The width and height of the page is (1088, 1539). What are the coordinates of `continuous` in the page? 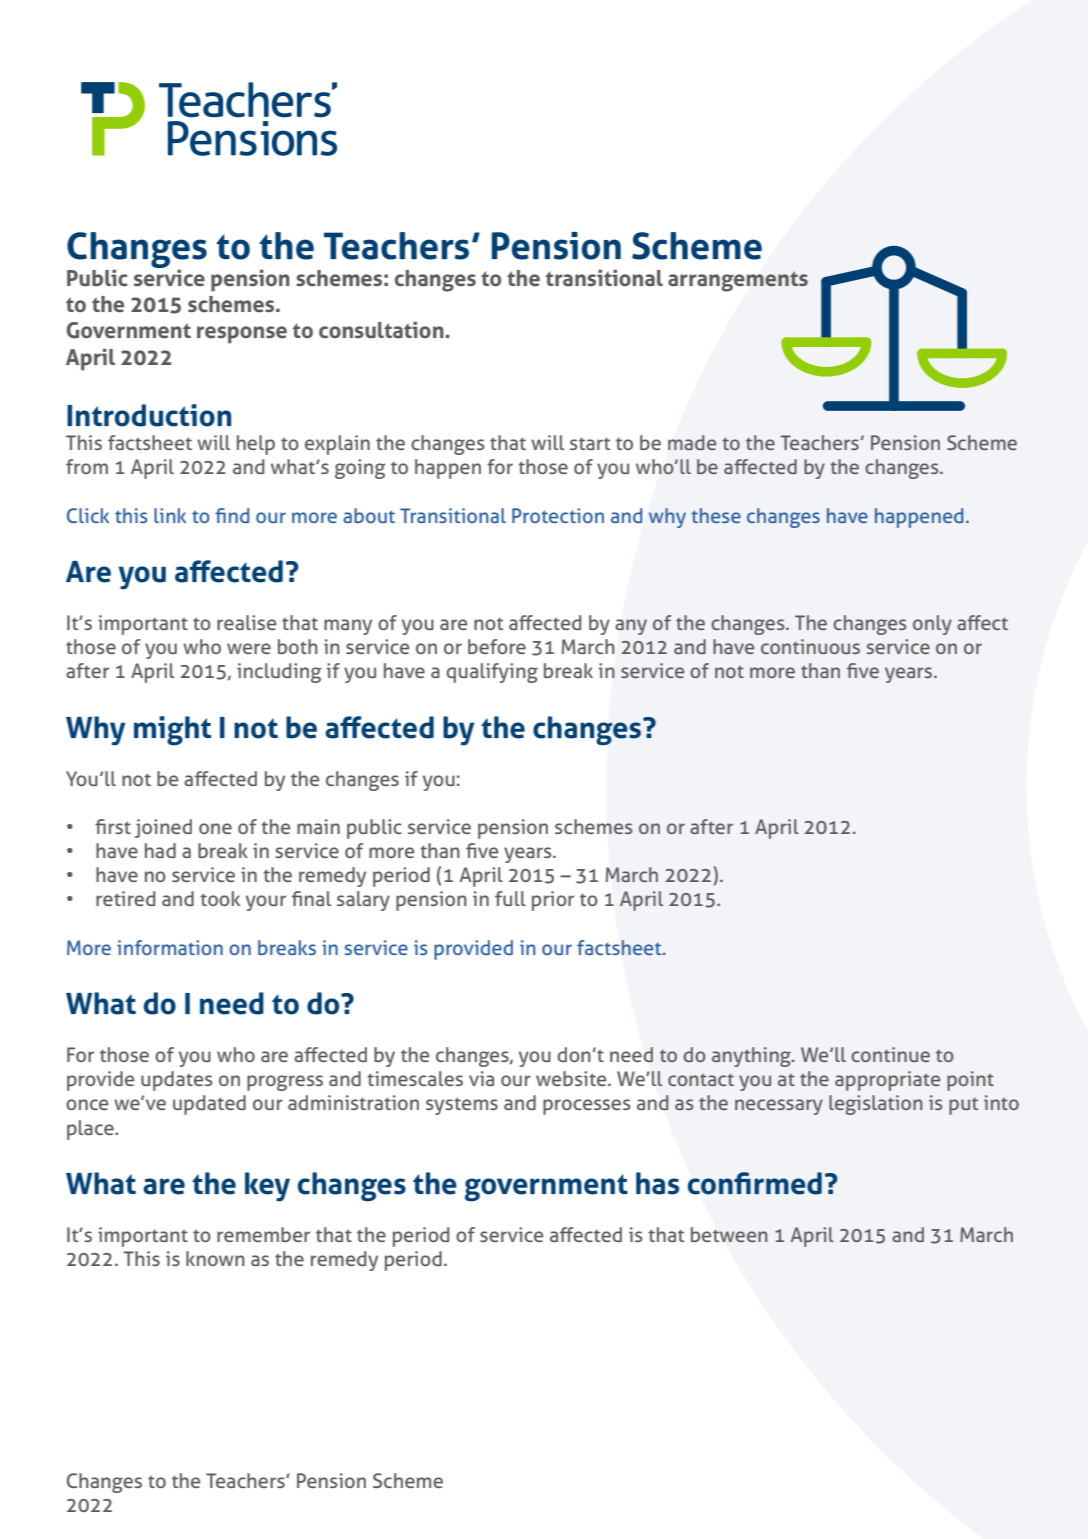 It's located at (810, 646).
